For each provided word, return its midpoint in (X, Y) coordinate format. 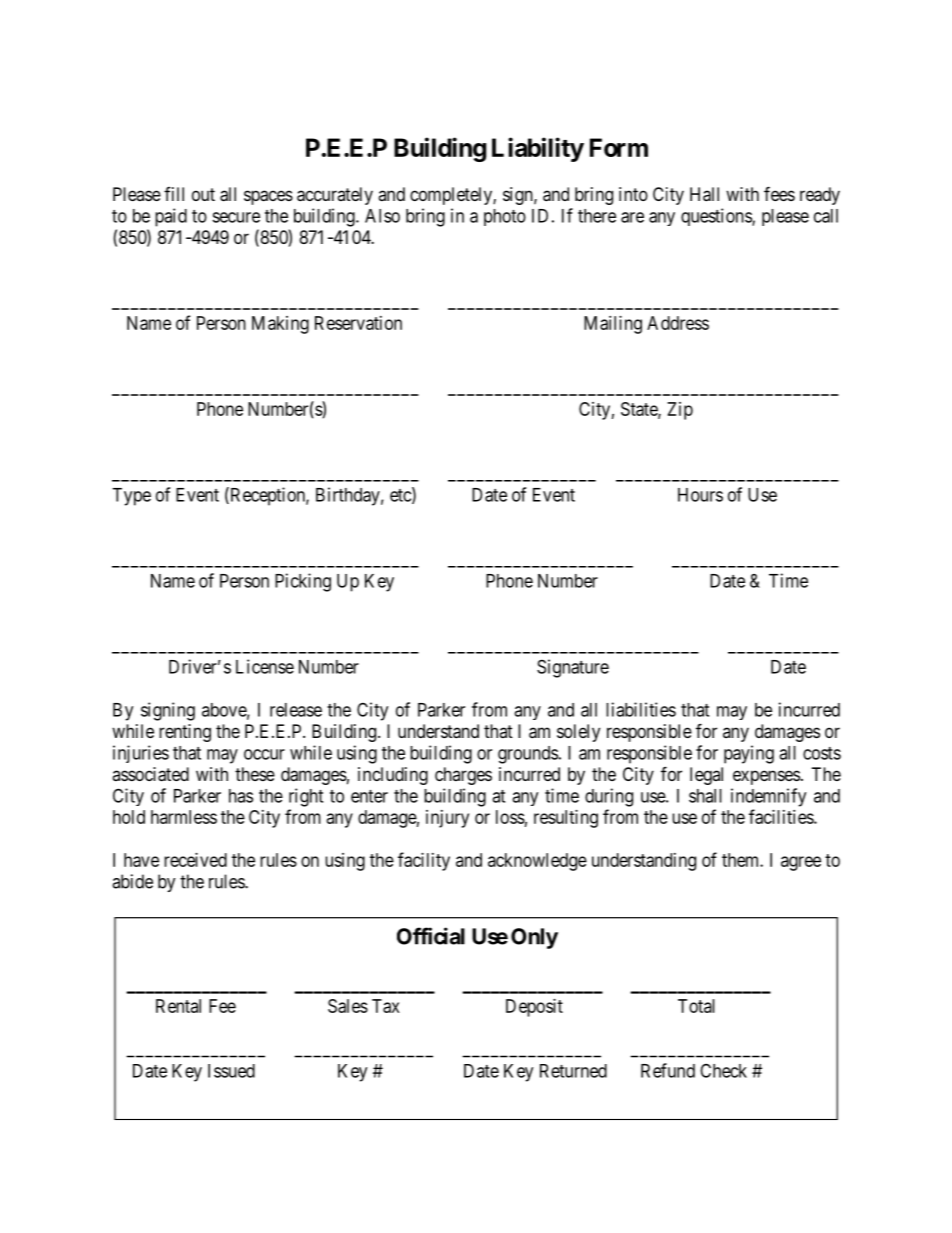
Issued (231, 1071)
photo (505, 217)
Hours (700, 495)
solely (578, 733)
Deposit (534, 1008)
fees (779, 193)
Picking (303, 582)
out (203, 194)
